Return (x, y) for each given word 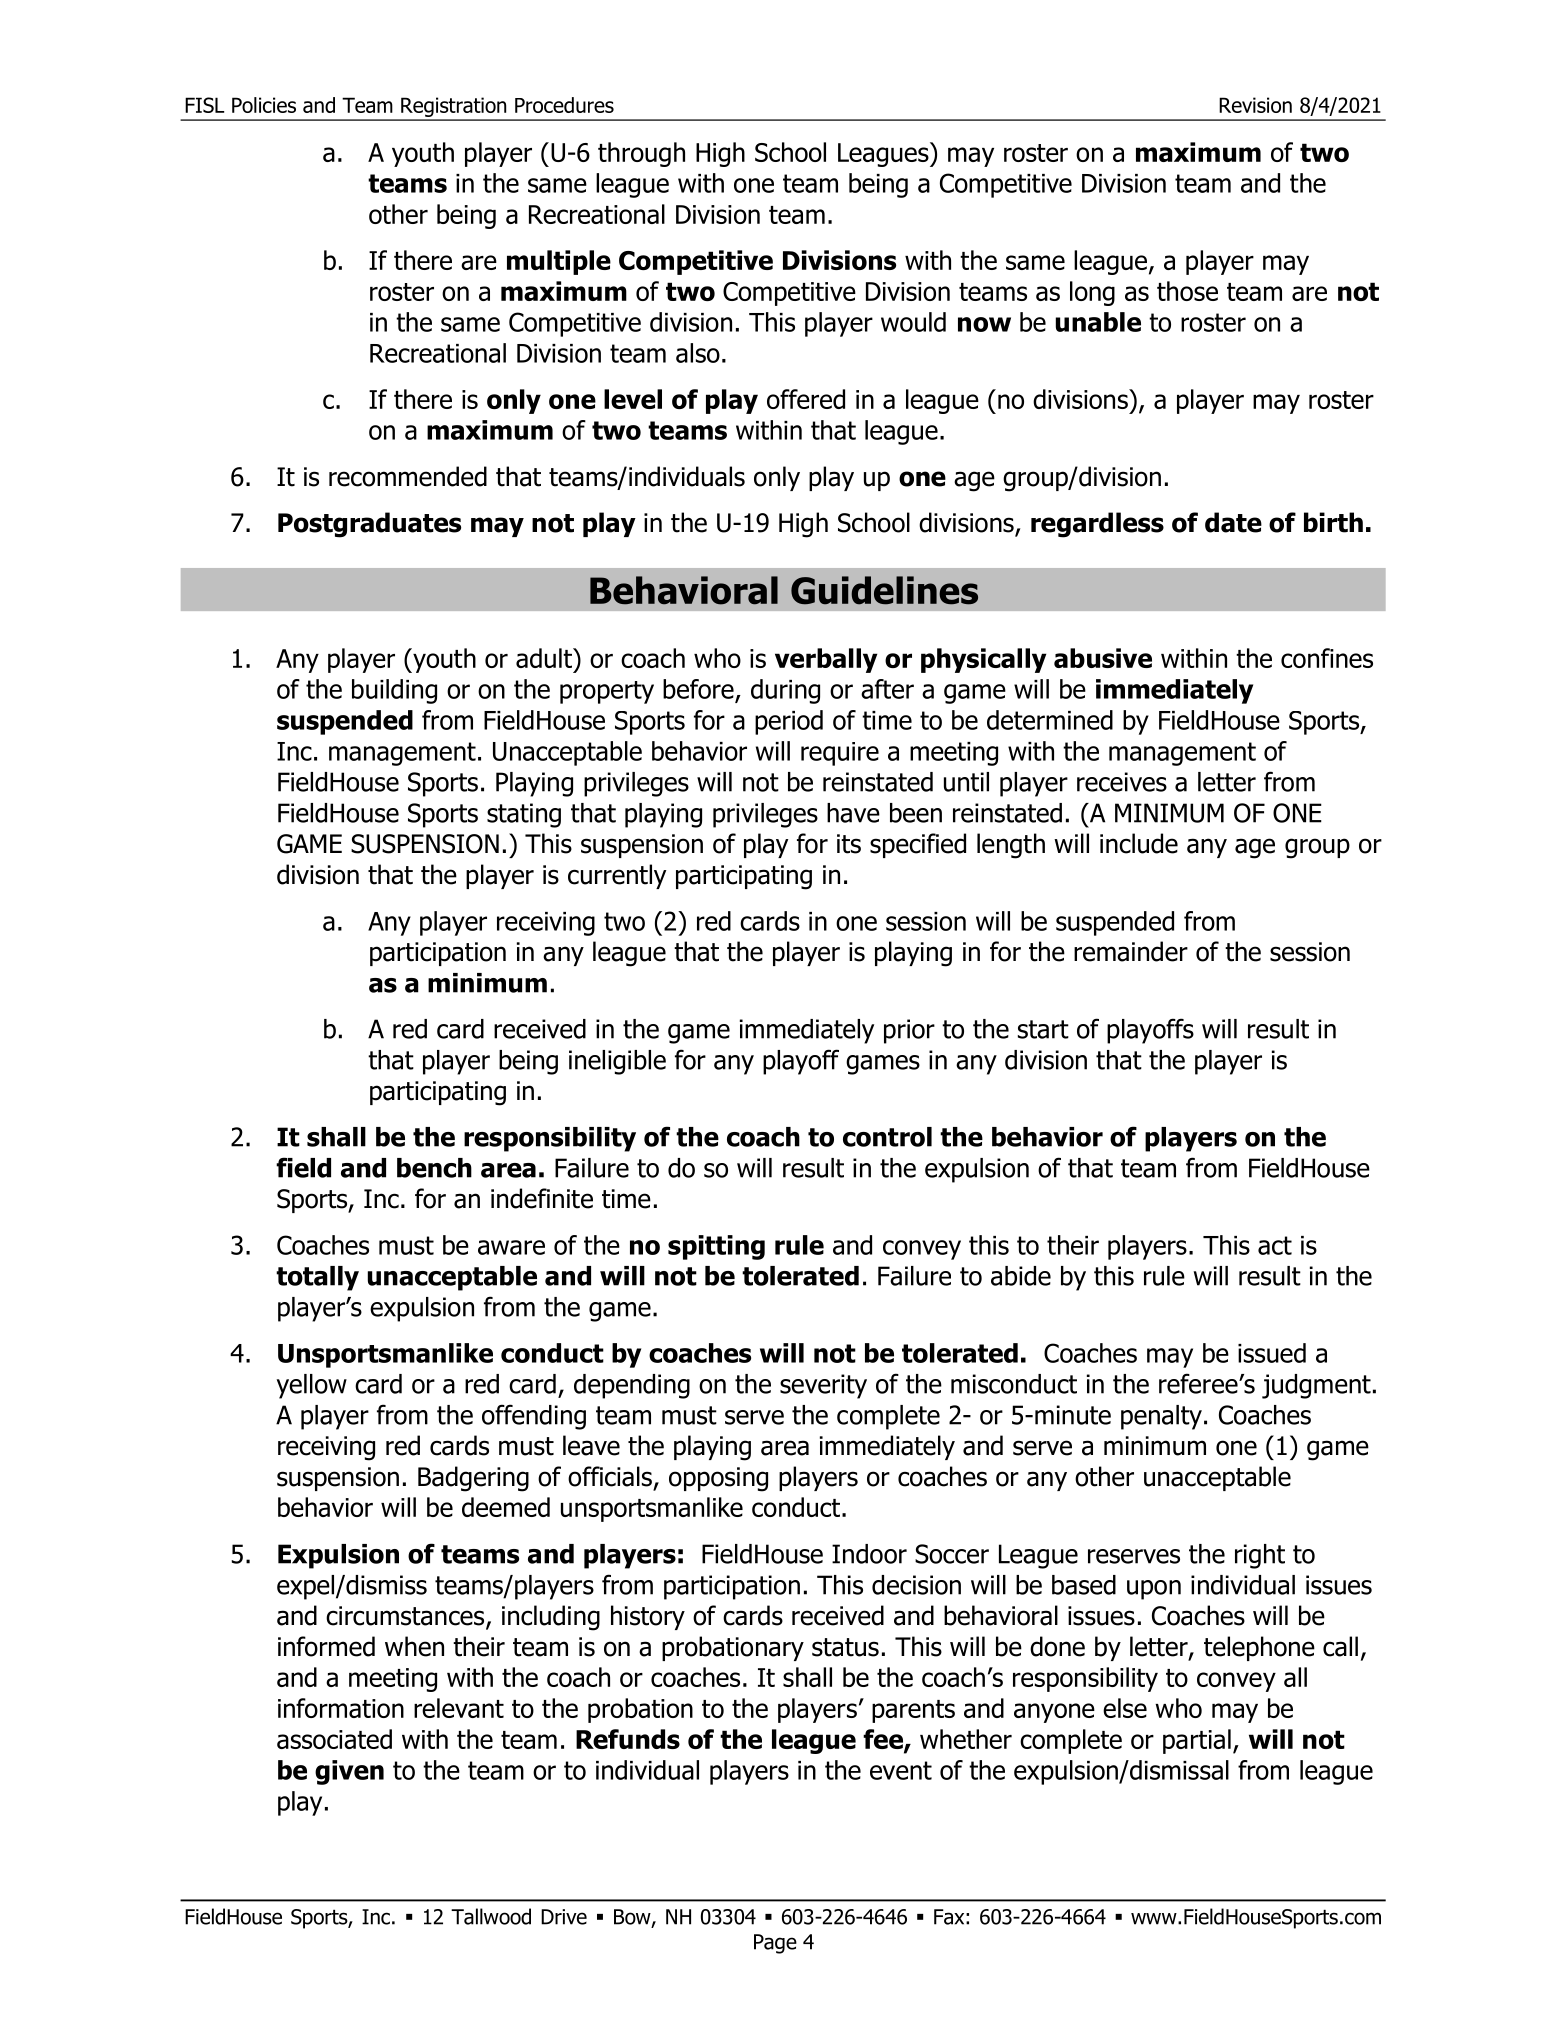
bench (434, 1168)
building (394, 691)
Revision (1255, 105)
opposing (718, 1479)
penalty (1161, 1417)
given (349, 1772)
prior (909, 1031)
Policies (264, 105)
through (641, 154)
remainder (1131, 951)
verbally (826, 660)
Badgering (473, 1479)
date (1233, 522)
